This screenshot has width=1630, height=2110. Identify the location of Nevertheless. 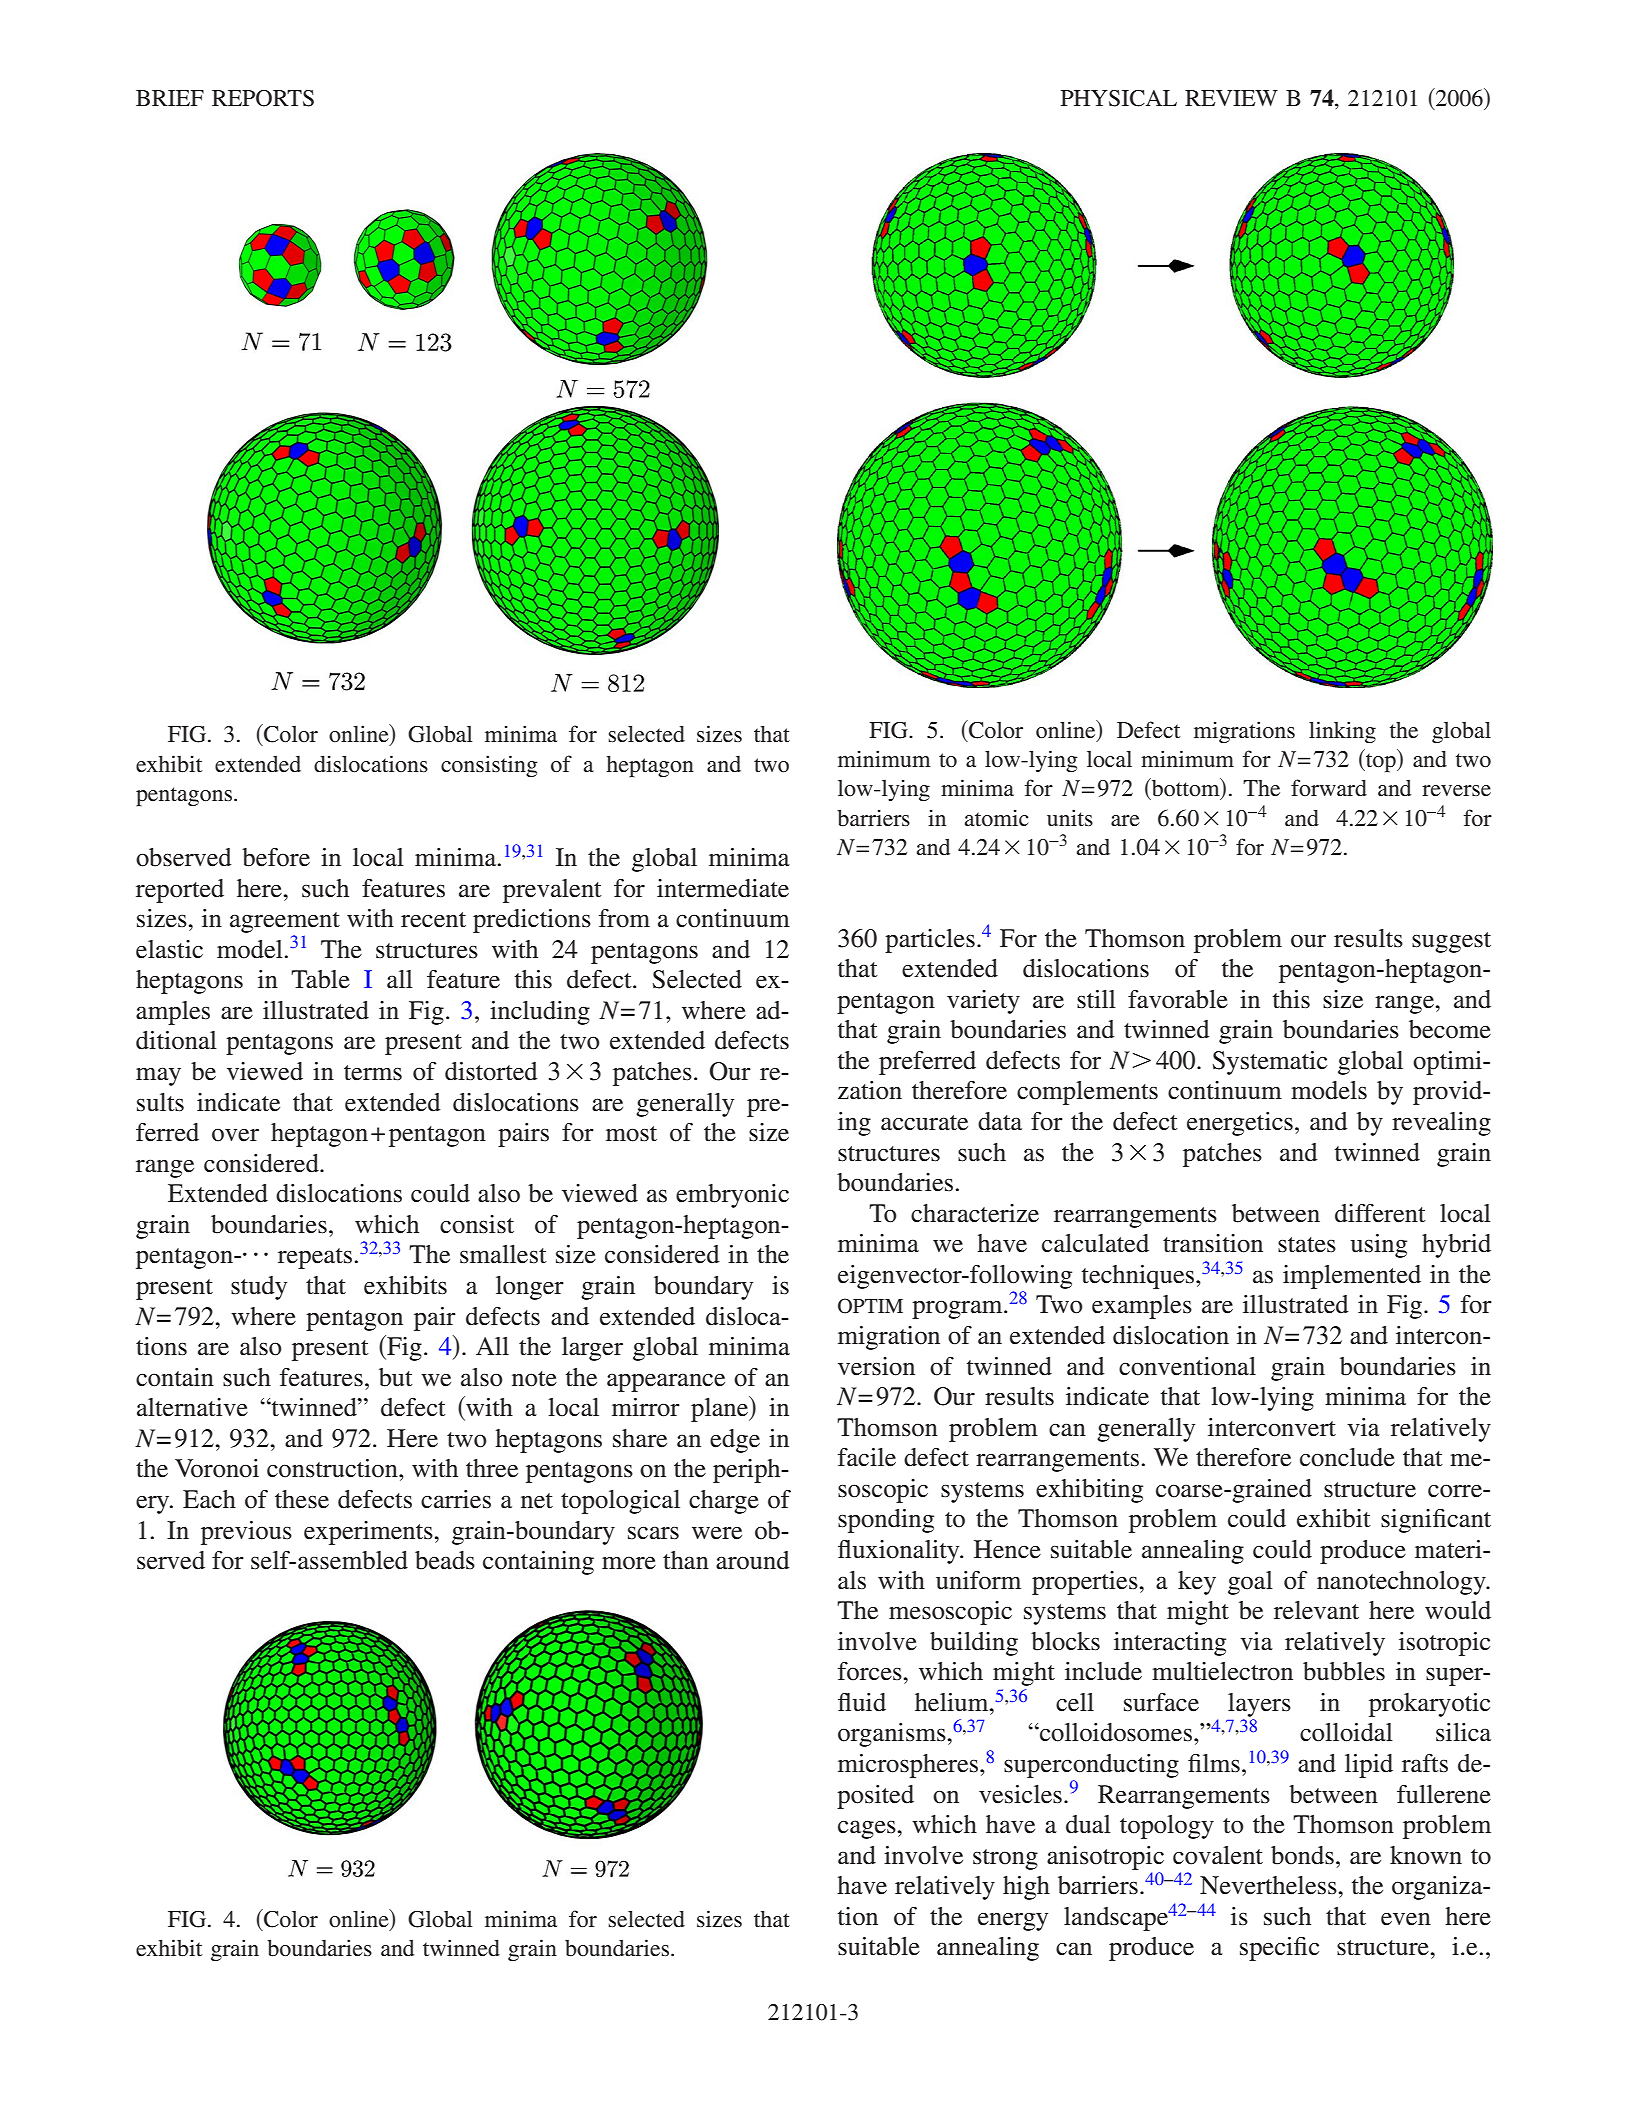
(1269, 1885).
